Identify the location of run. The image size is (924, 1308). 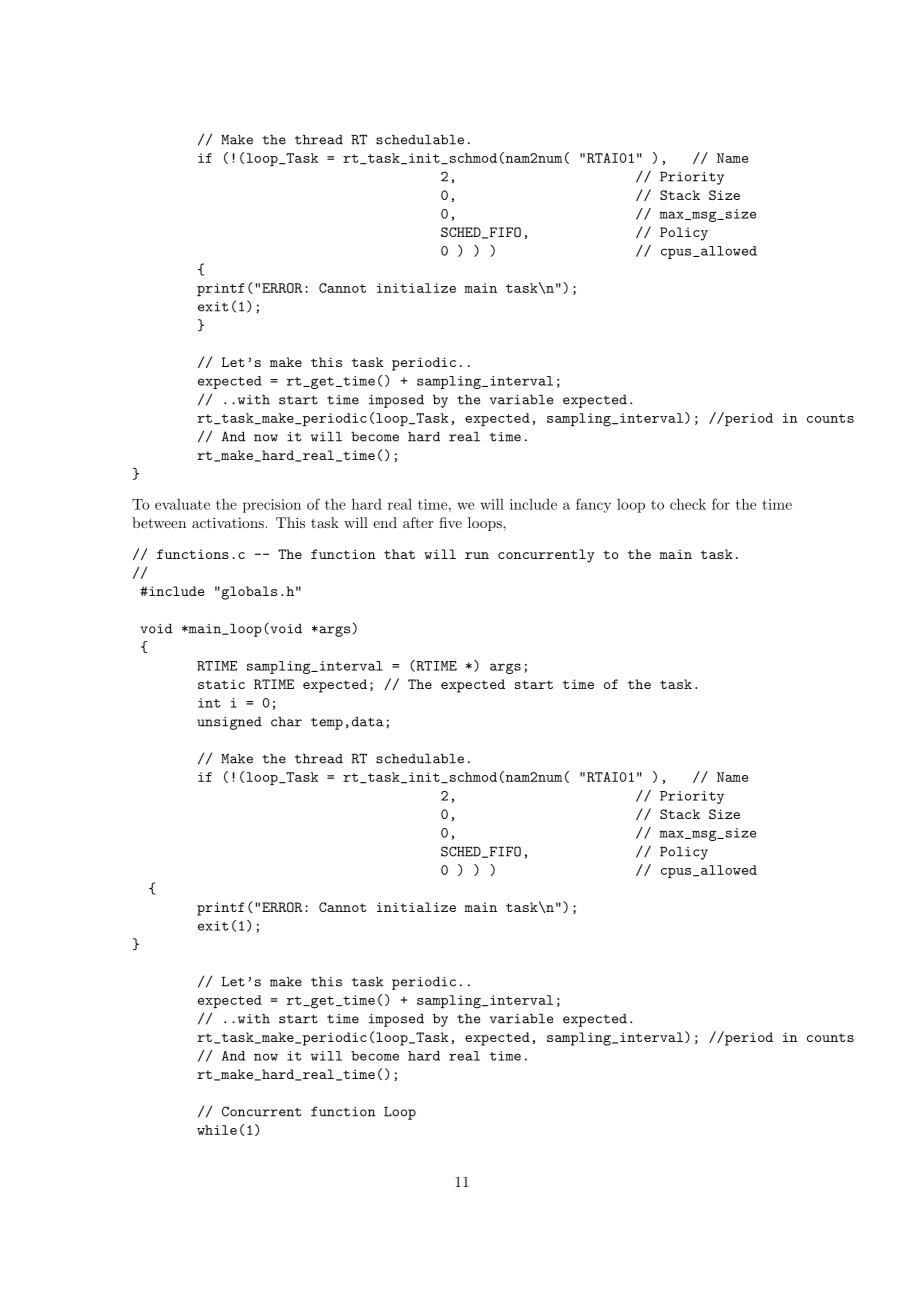
(477, 555).
